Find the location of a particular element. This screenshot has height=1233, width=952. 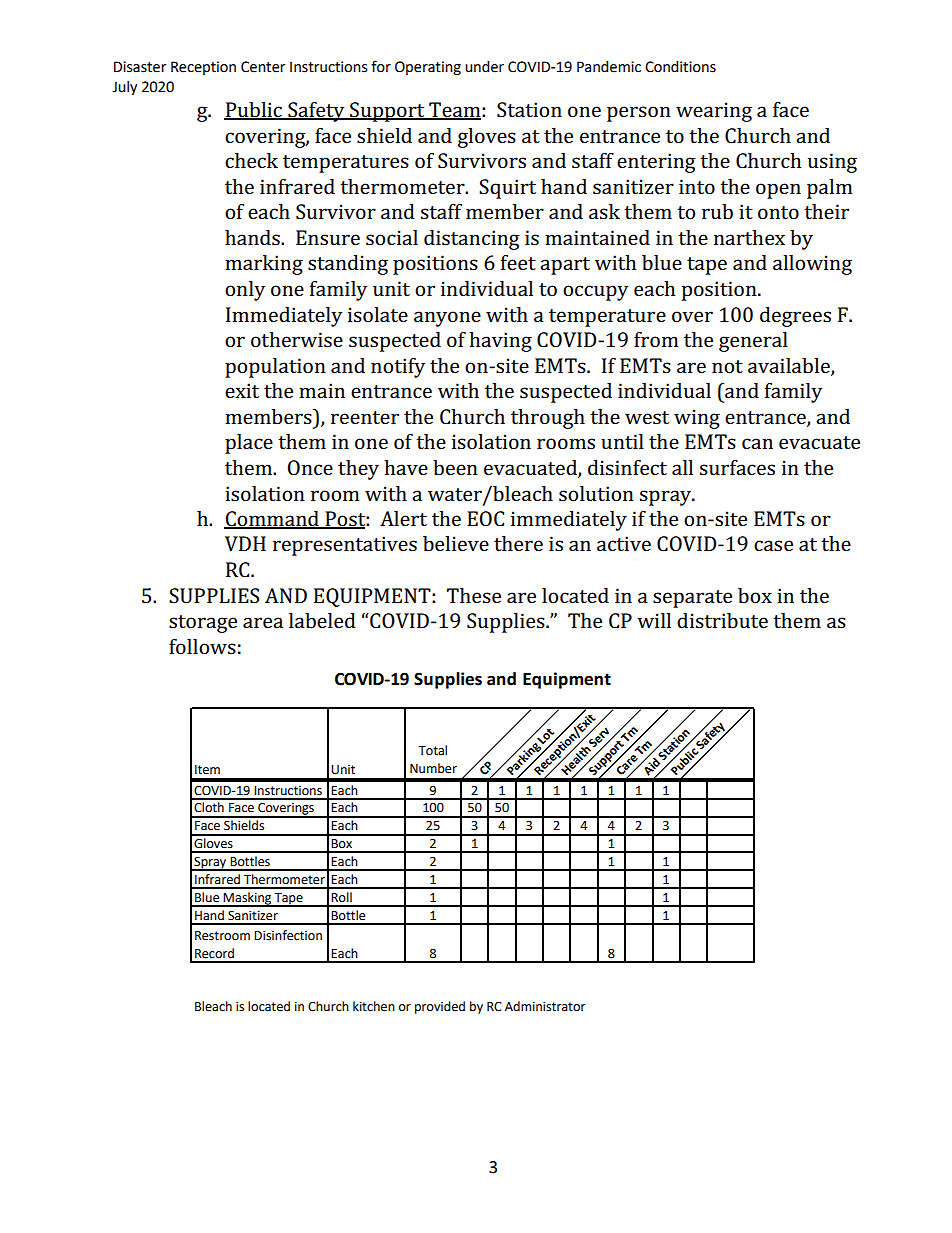

having is located at coordinates (500, 342).
